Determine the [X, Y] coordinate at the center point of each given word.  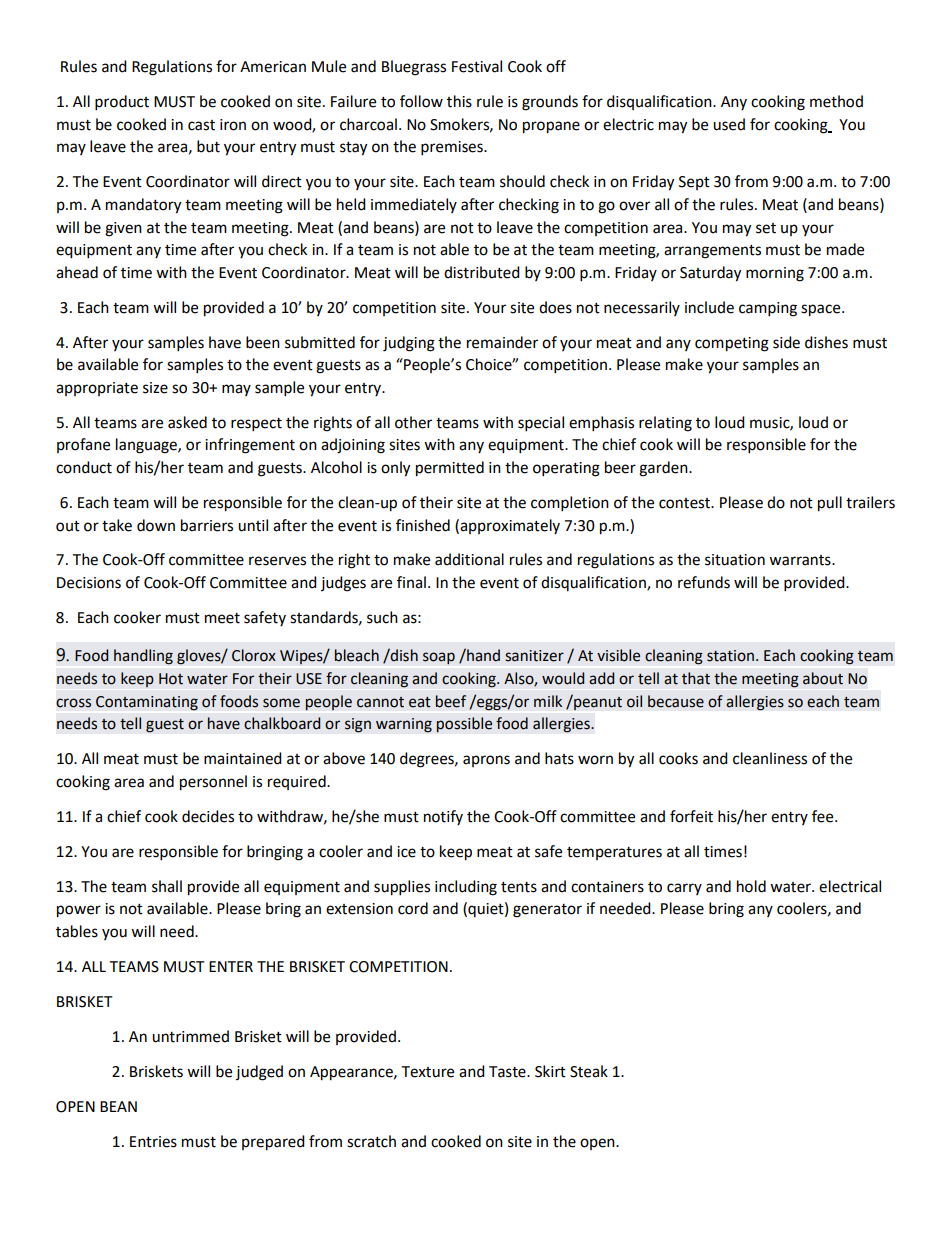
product [122, 103]
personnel [213, 783]
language [147, 446]
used [729, 124]
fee [824, 816]
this [459, 101]
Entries [153, 1142]
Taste [508, 1072]
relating [665, 424]
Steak [589, 1071]
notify [443, 817]
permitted [450, 469]
